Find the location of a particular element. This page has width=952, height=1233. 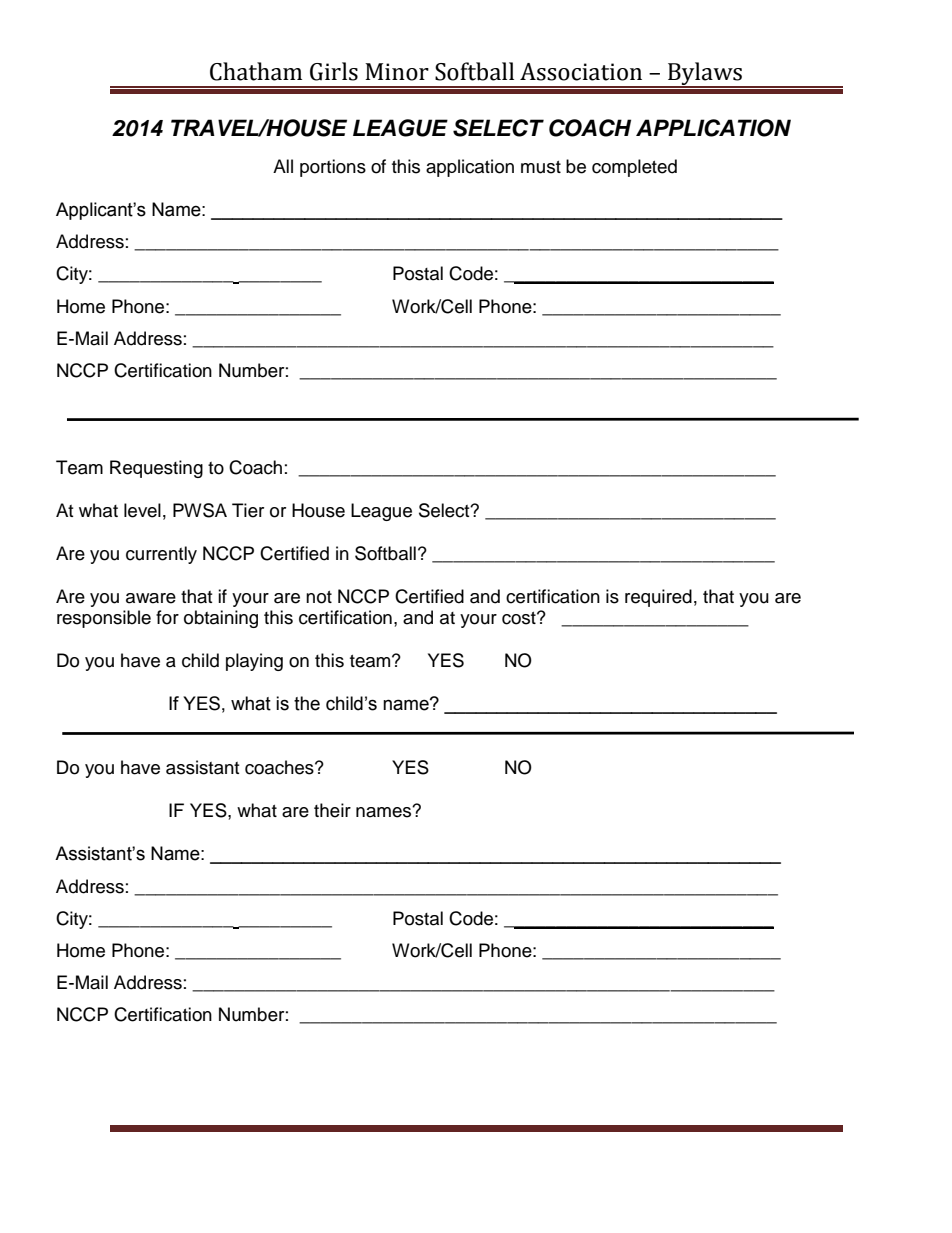

required is located at coordinates (658, 598).
